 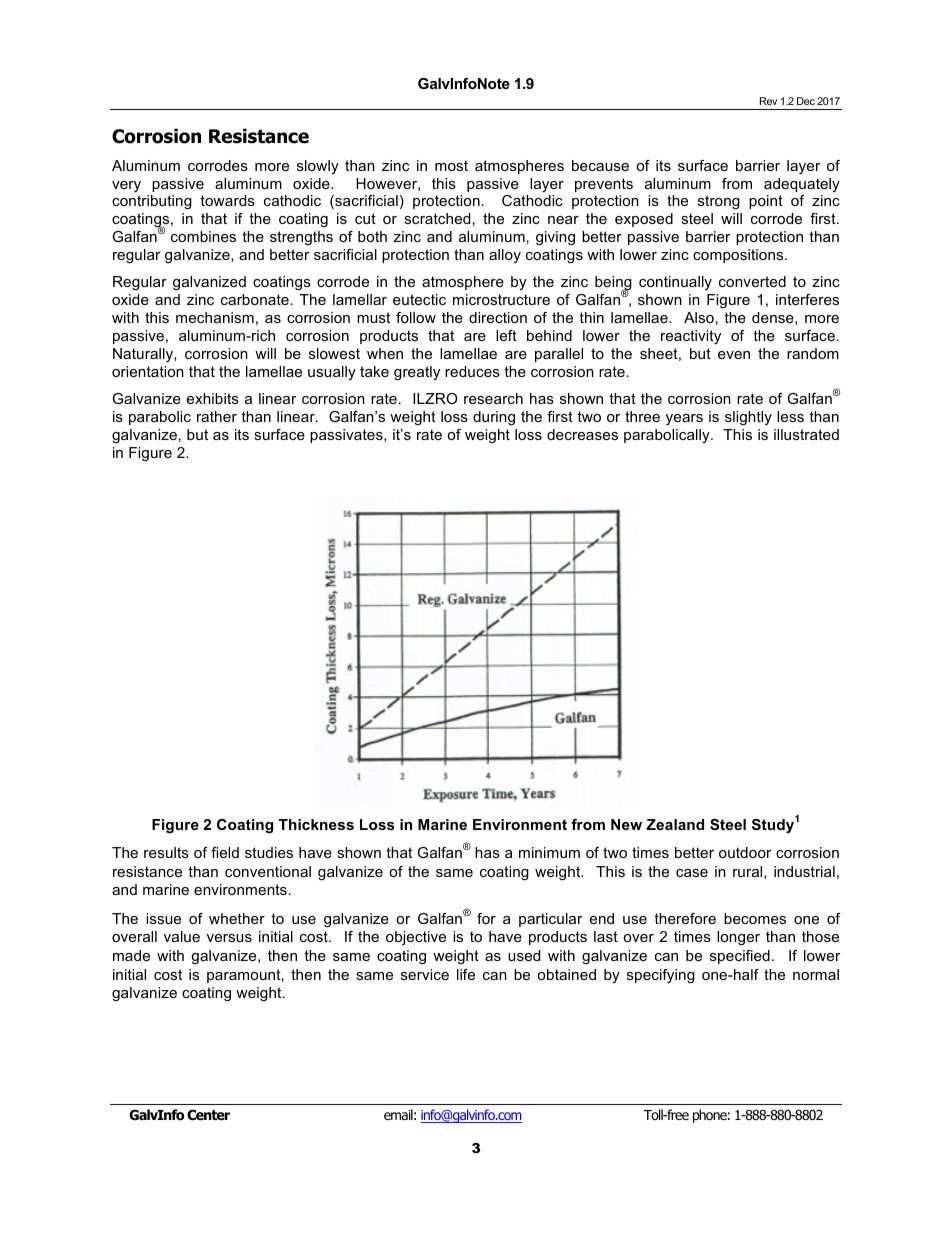 I want to click on New, so click(x=626, y=824).
